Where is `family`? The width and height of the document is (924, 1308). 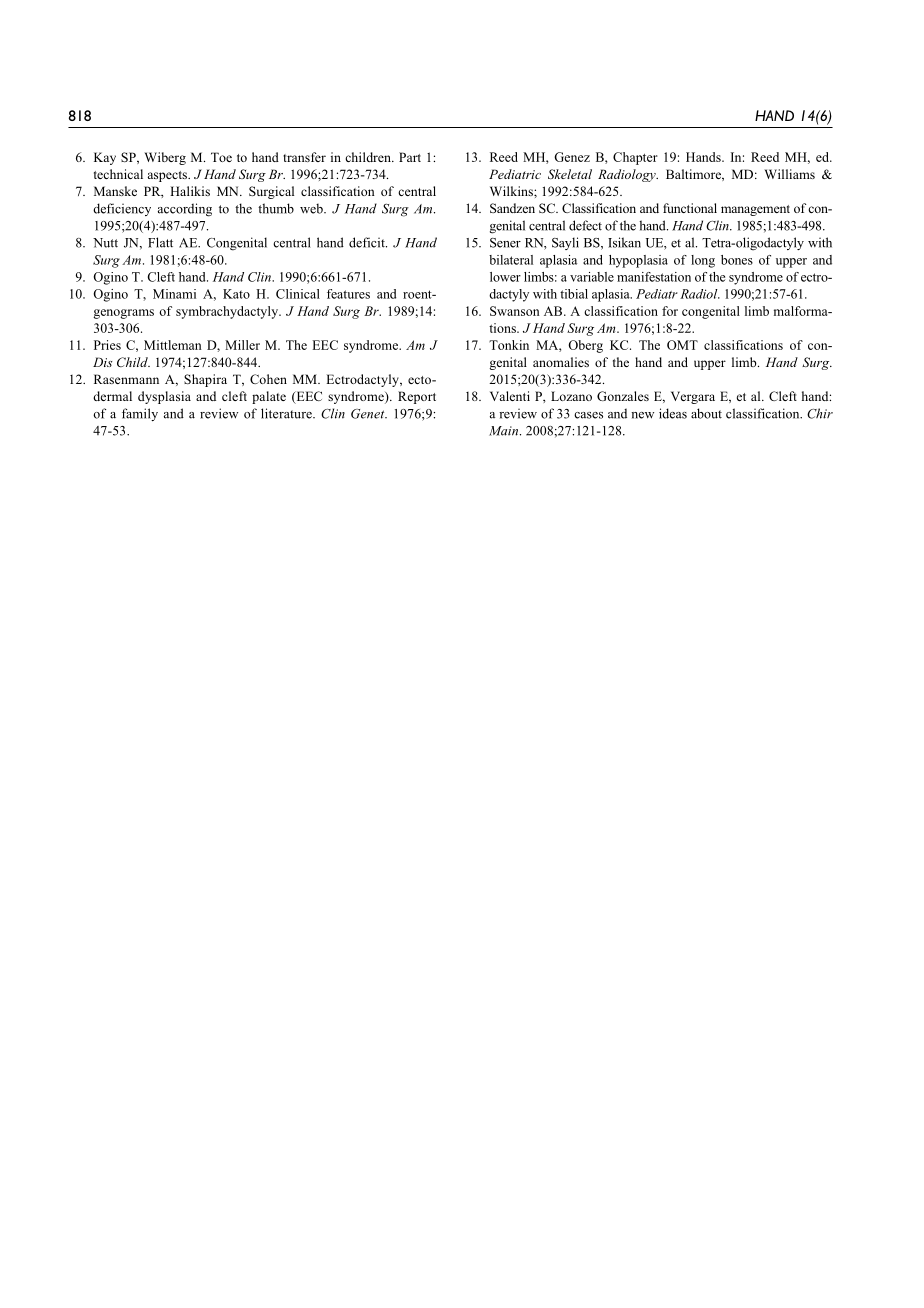
family is located at coordinates (140, 414).
